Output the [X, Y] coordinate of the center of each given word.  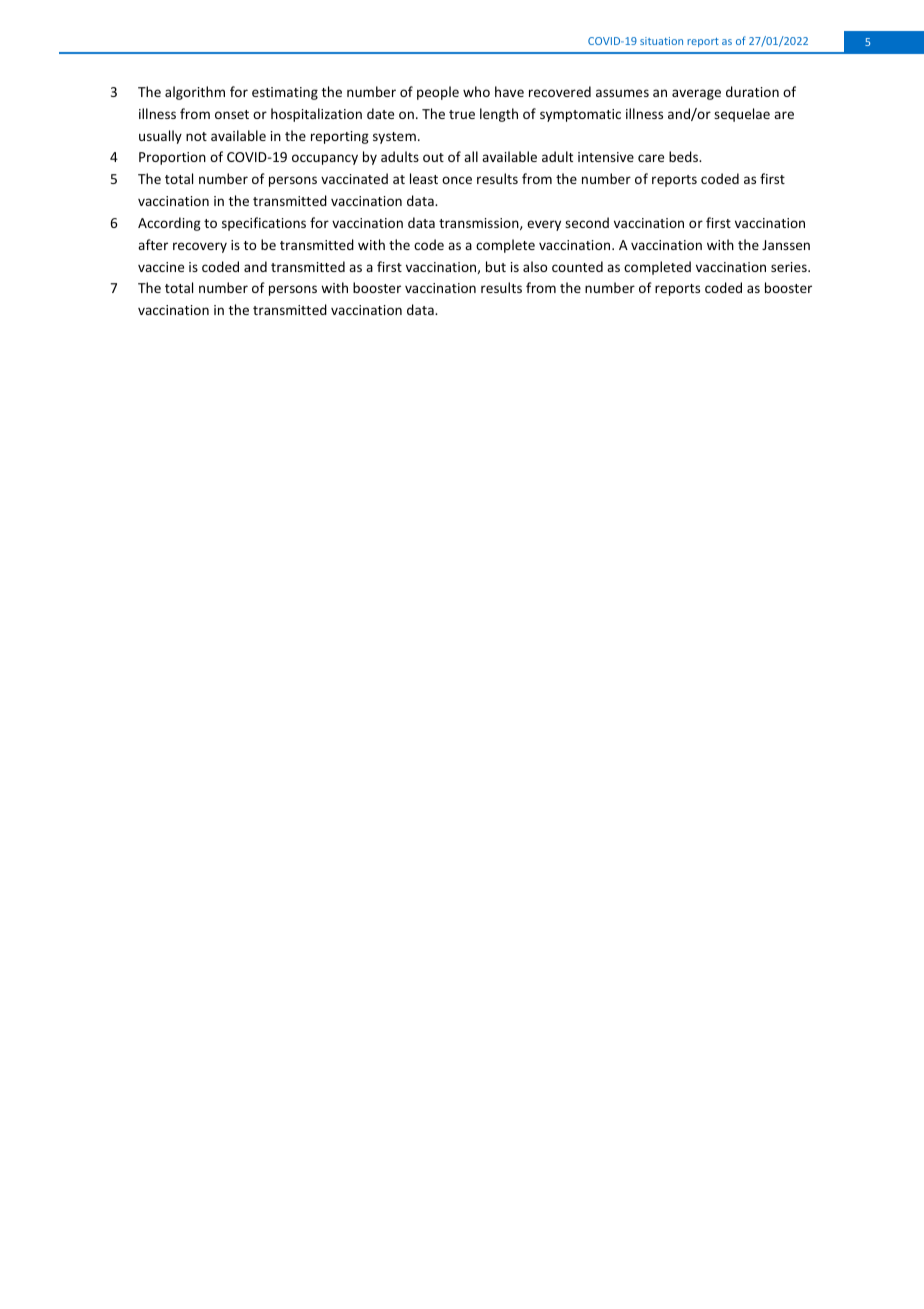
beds [684, 156]
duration [752, 91]
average [696, 94]
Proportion [172, 158]
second [587, 222]
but [496, 266]
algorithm [195, 93]
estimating [285, 93]
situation [661, 41]
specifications [264, 224]
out [433, 157]
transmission [480, 224]
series [790, 267]
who [476, 91]
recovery [200, 247]
